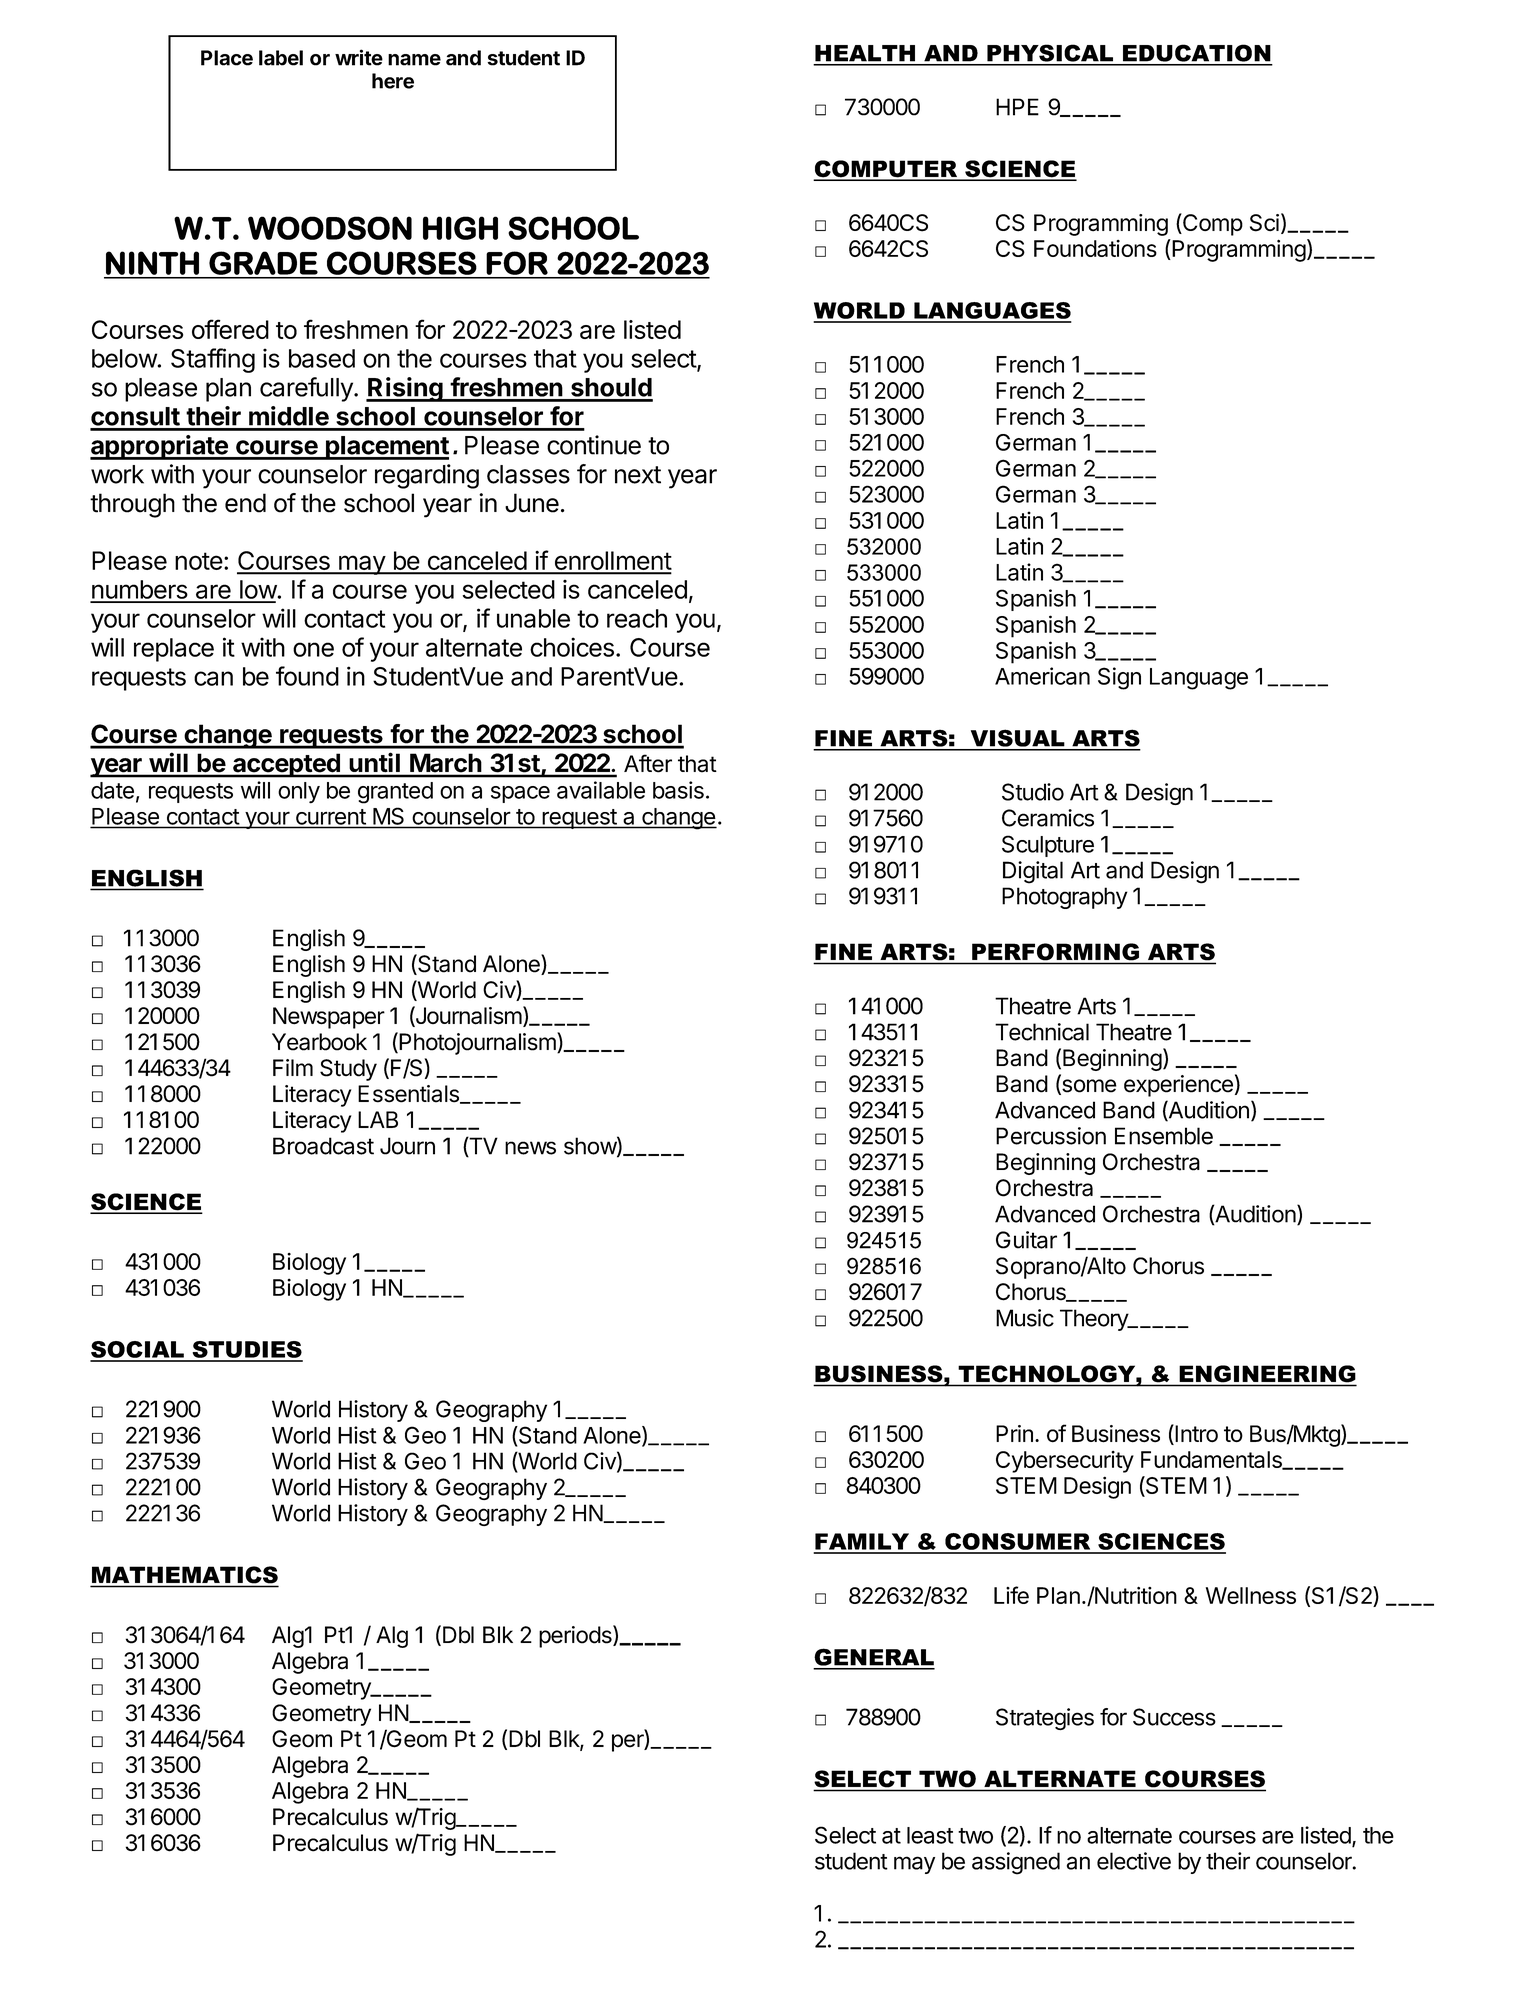 This screenshot has height=1989, width=1537. I want to click on Strategies, so click(1045, 1719).
